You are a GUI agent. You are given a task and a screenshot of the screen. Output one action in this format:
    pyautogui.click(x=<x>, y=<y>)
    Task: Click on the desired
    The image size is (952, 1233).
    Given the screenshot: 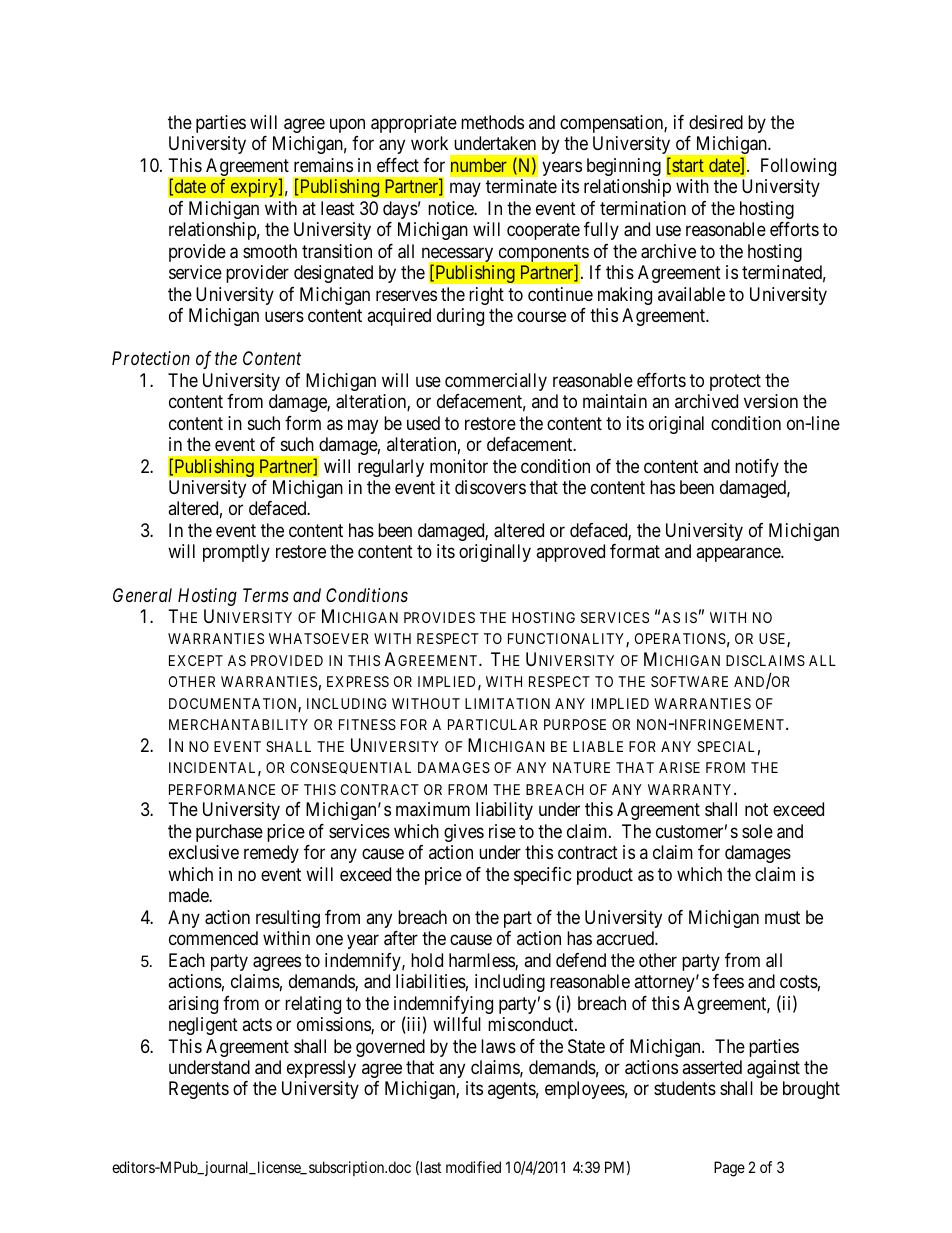 What is the action you would take?
    pyautogui.click(x=716, y=122)
